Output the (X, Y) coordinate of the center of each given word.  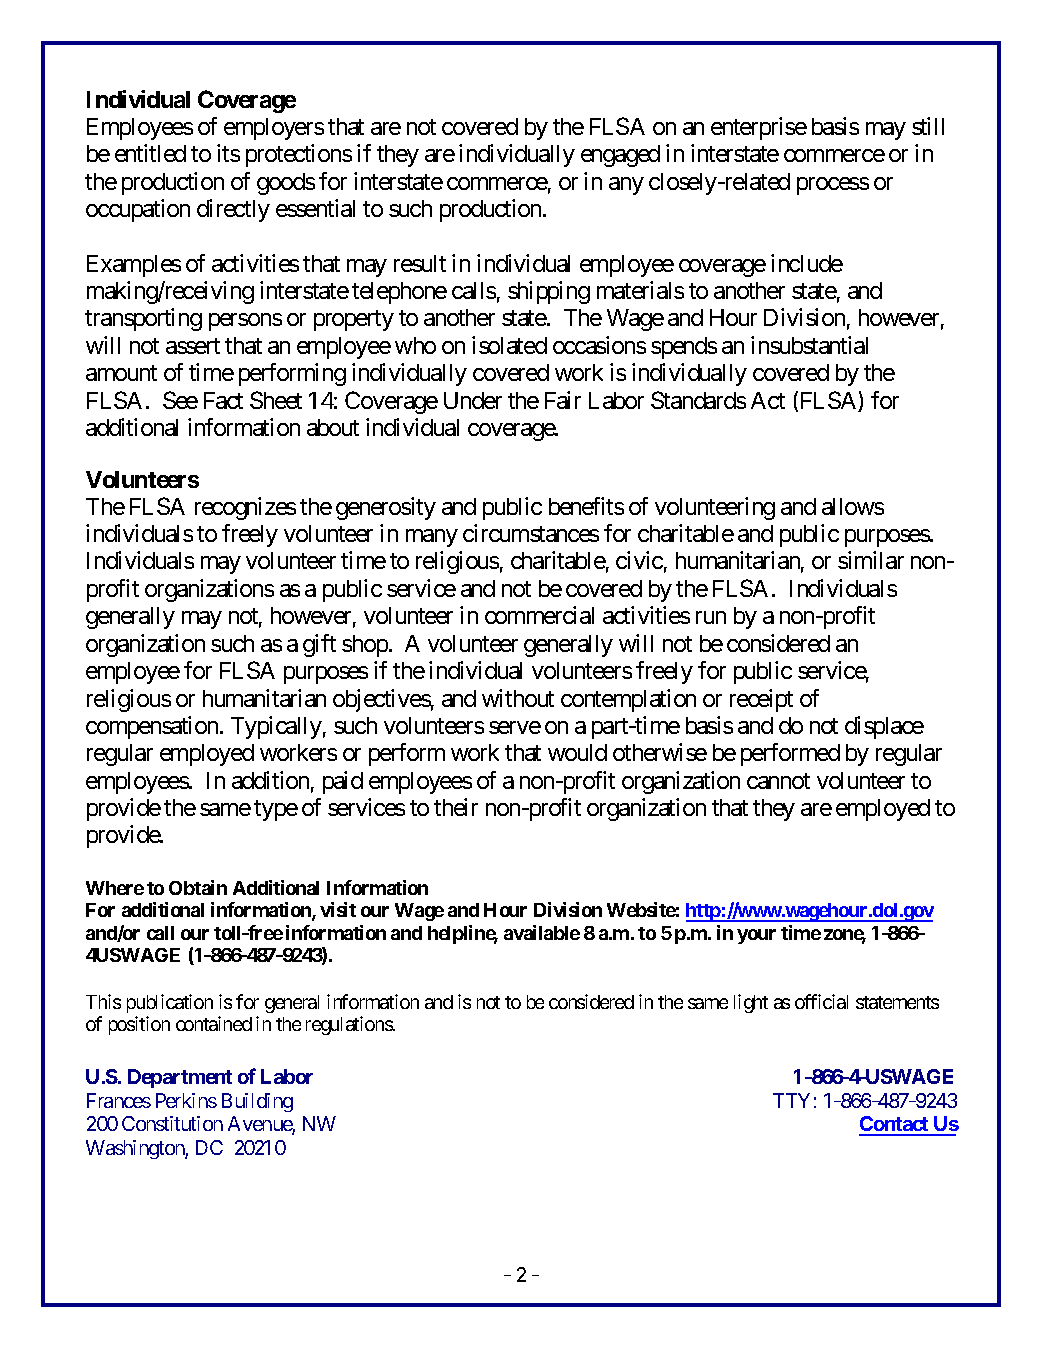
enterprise (759, 128)
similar (871, 560)
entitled (150, 153)
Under (473, 400)
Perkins (186, 1100)
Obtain (198, 887)
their (456, 807)
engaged (620, 156)
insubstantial (809, 345)
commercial (539, 615)
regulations (350, 1025)
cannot (778, 781)
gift (319, 645)
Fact (223, 400)
